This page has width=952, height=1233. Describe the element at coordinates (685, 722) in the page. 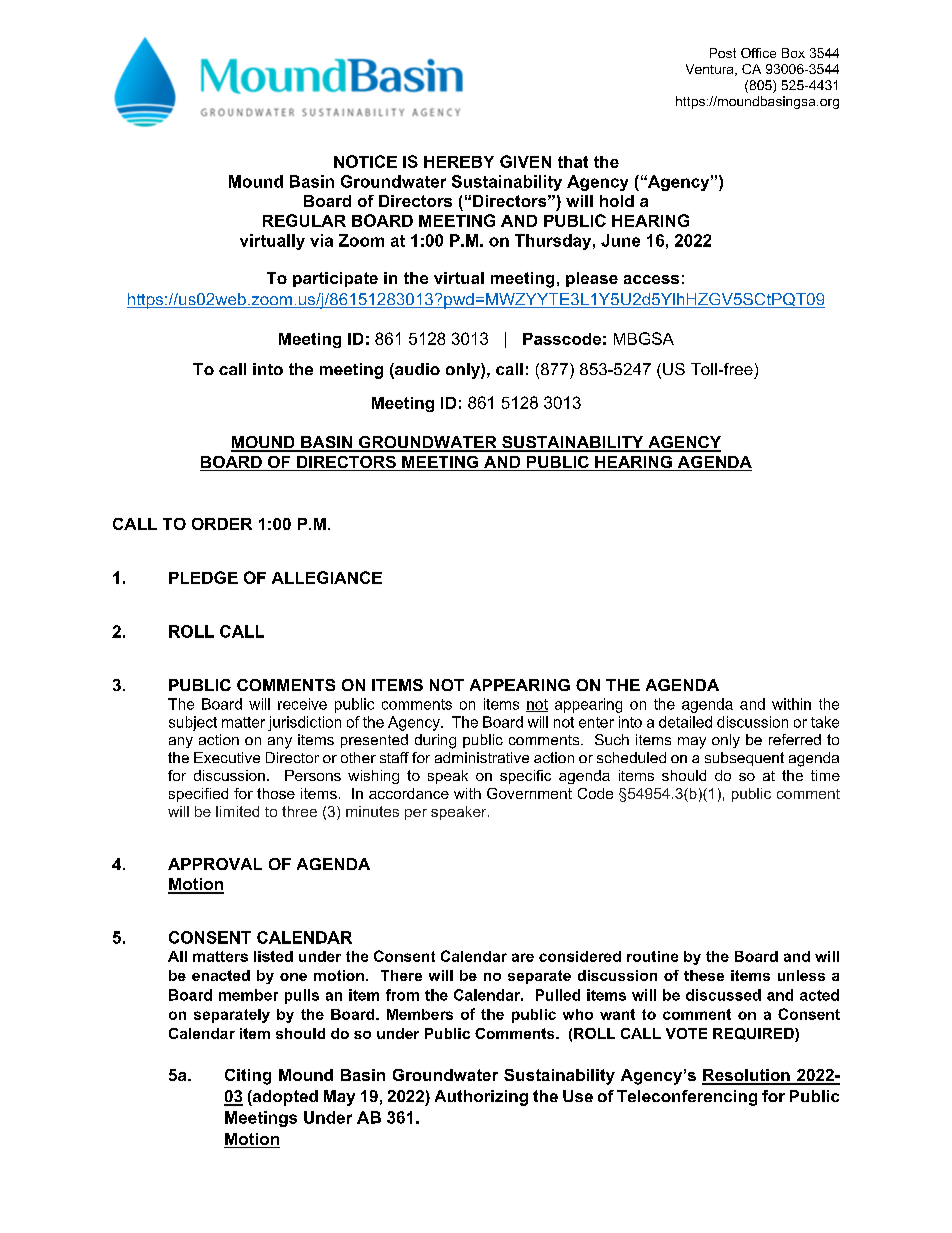

I see `detailed` at that location.
